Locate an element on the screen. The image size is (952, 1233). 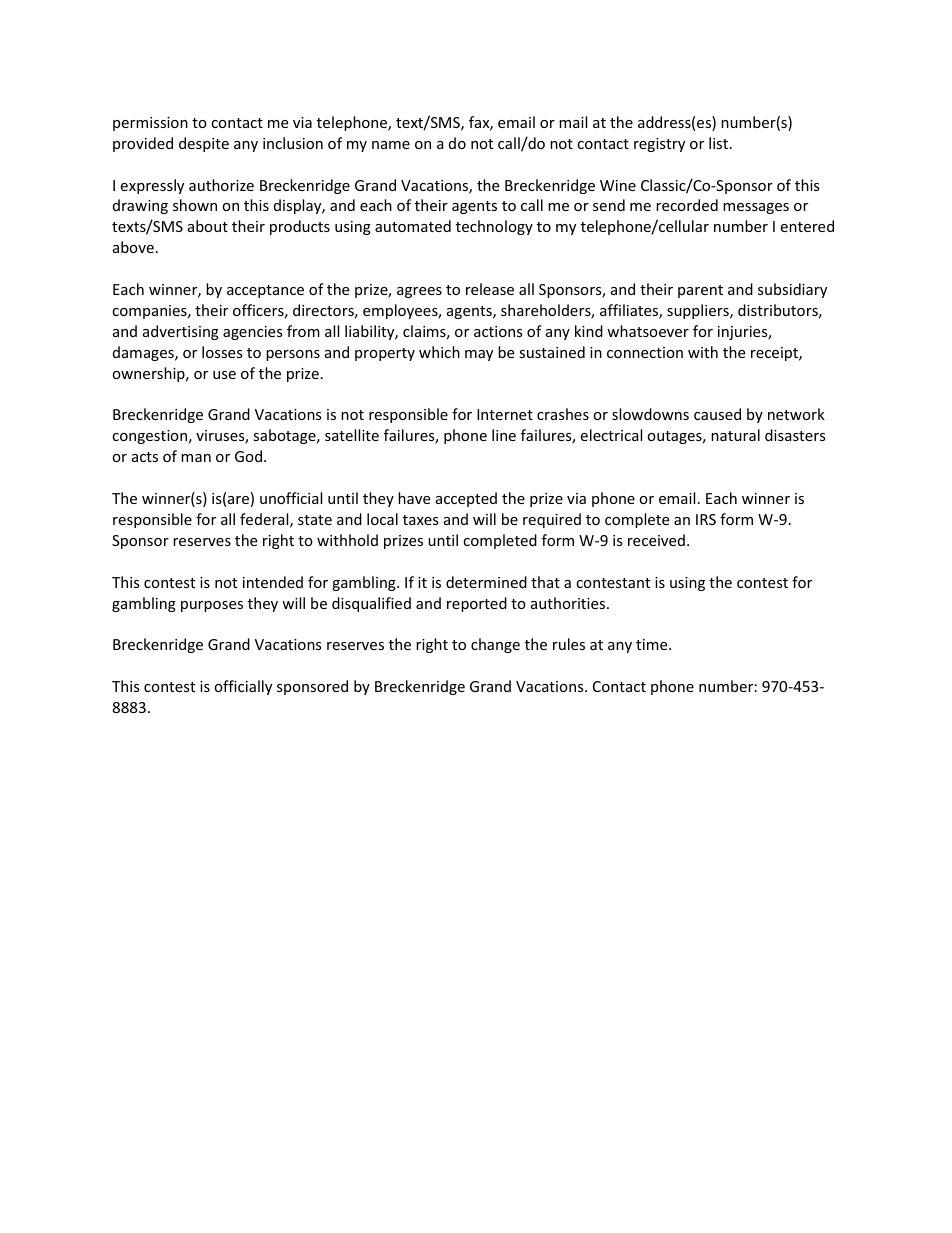
suppliers is located at coordinates (699, 311).
